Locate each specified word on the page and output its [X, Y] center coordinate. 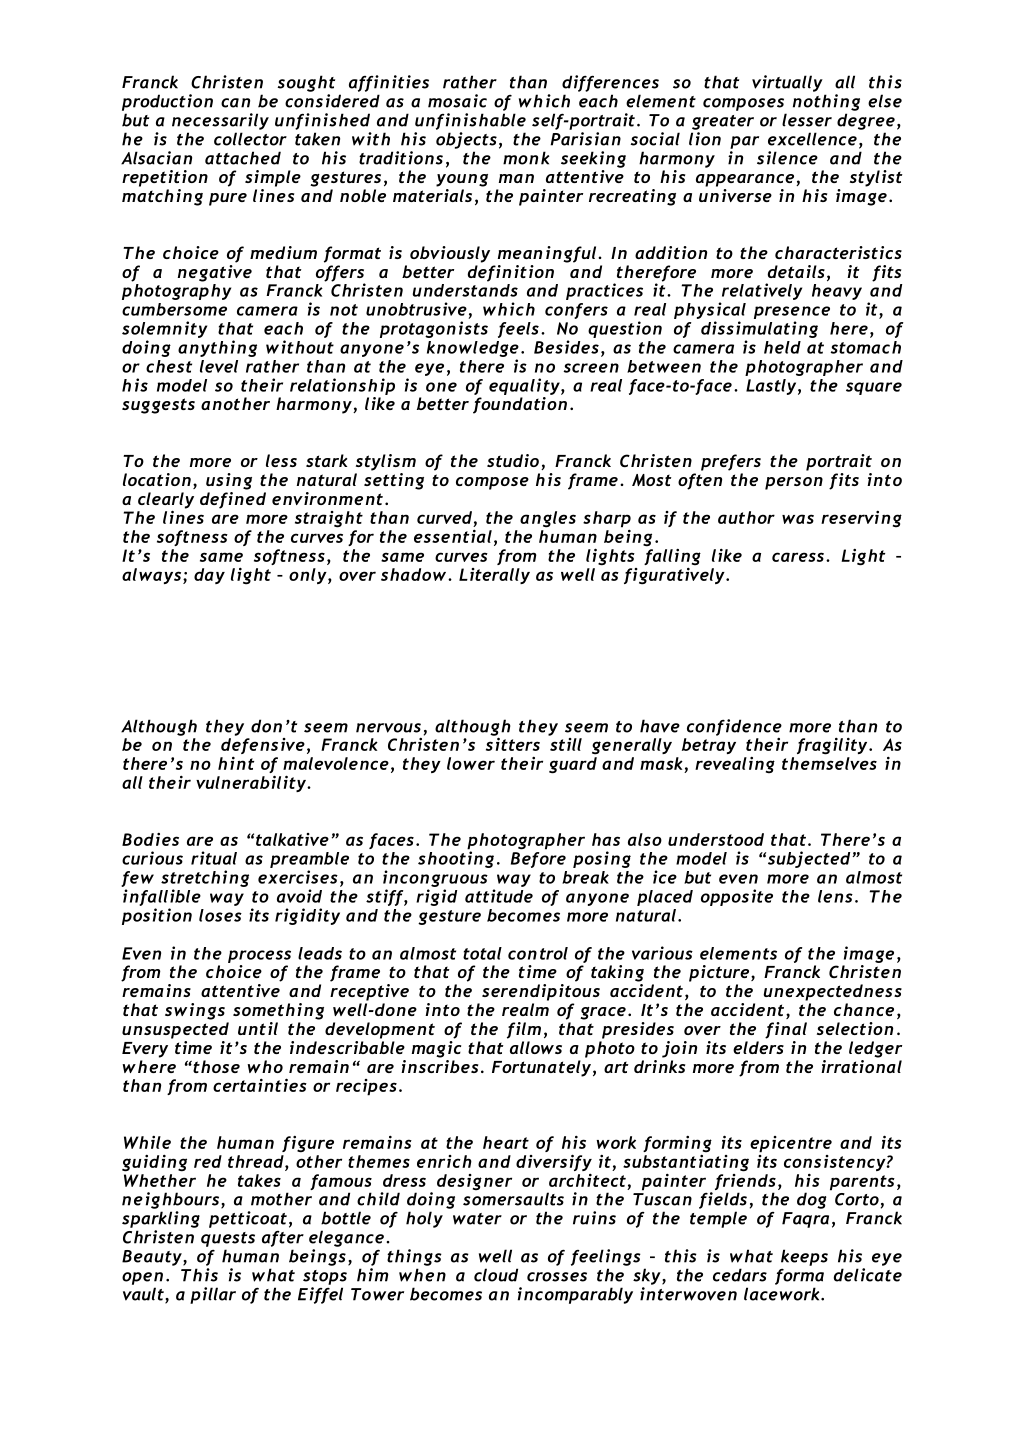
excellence [812, 139]
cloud [496, 1275]
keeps [804, 1257]
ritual [214, 858]
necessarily [220, 121]
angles [548, 519]
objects [466, 140]
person [794, 483]
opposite [737, 897]
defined [233, 500]
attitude [499, 896]
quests [228, 1239]
